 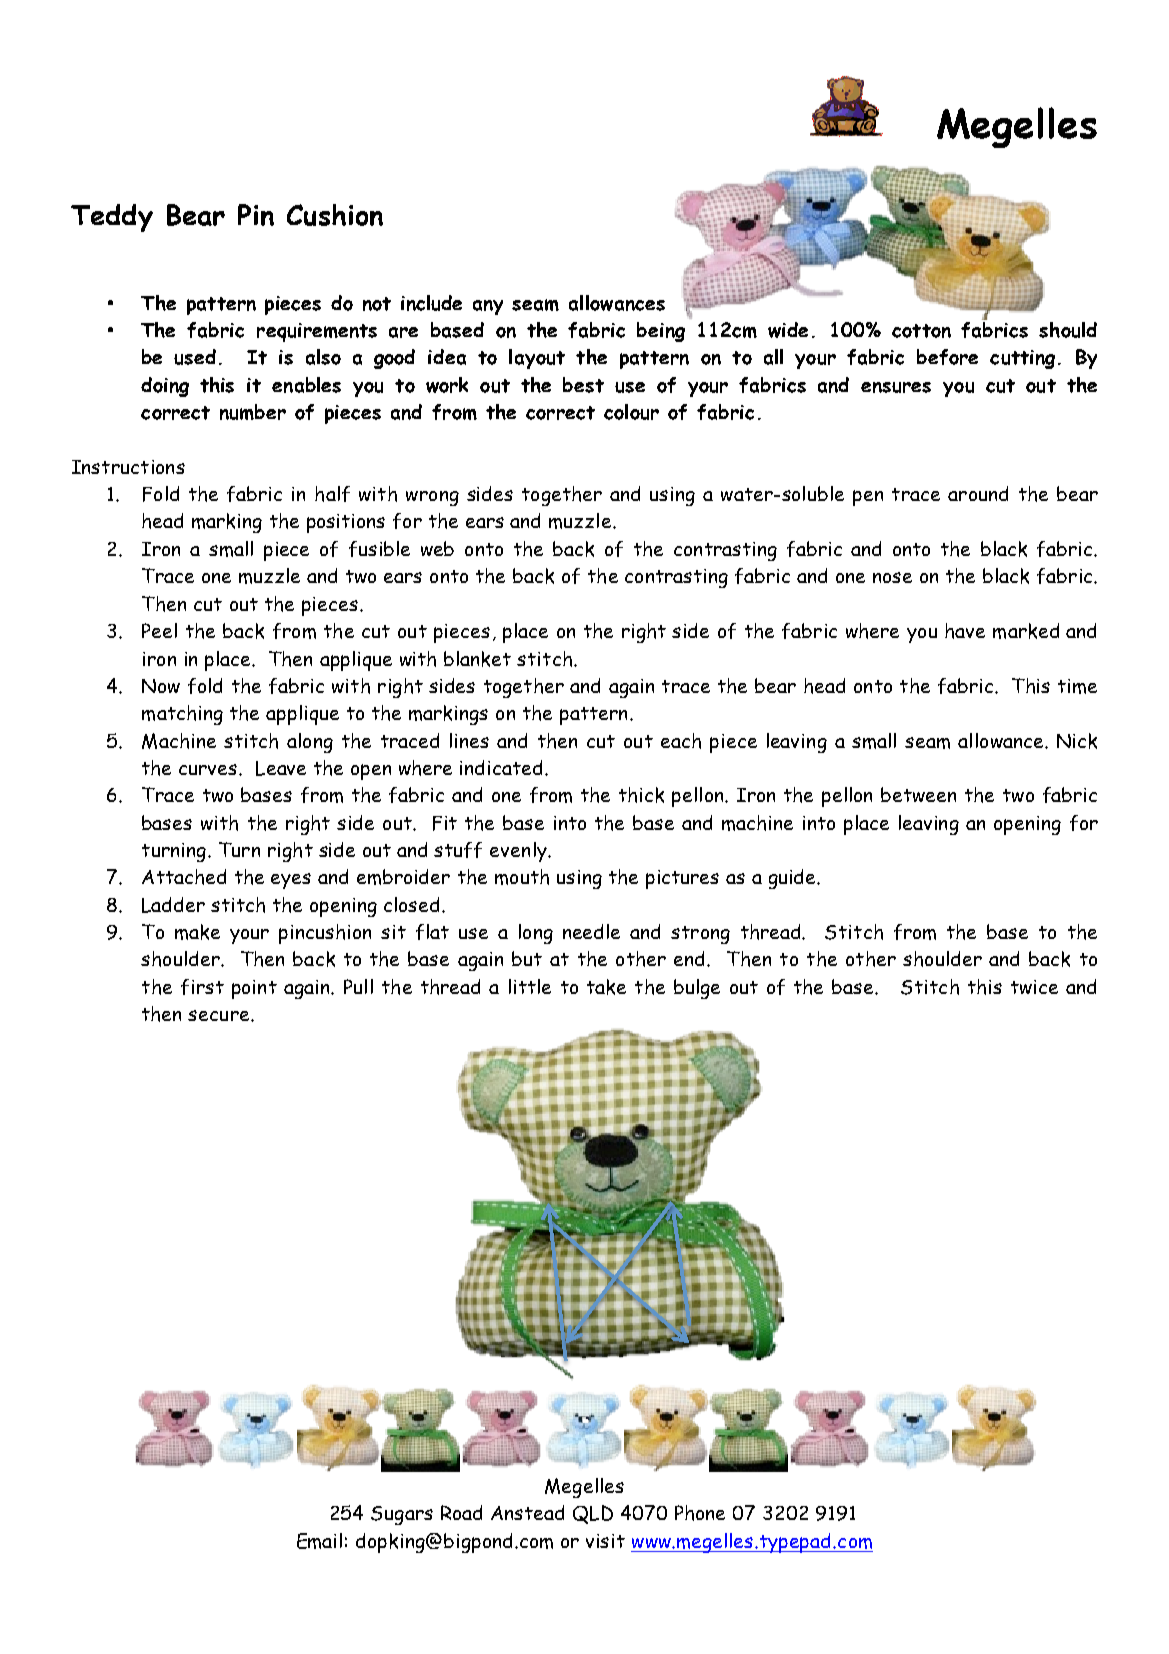 What do you see at coordinates (1034, 987) in the image?
I see `twice` at bounding box center [1034, 987].
